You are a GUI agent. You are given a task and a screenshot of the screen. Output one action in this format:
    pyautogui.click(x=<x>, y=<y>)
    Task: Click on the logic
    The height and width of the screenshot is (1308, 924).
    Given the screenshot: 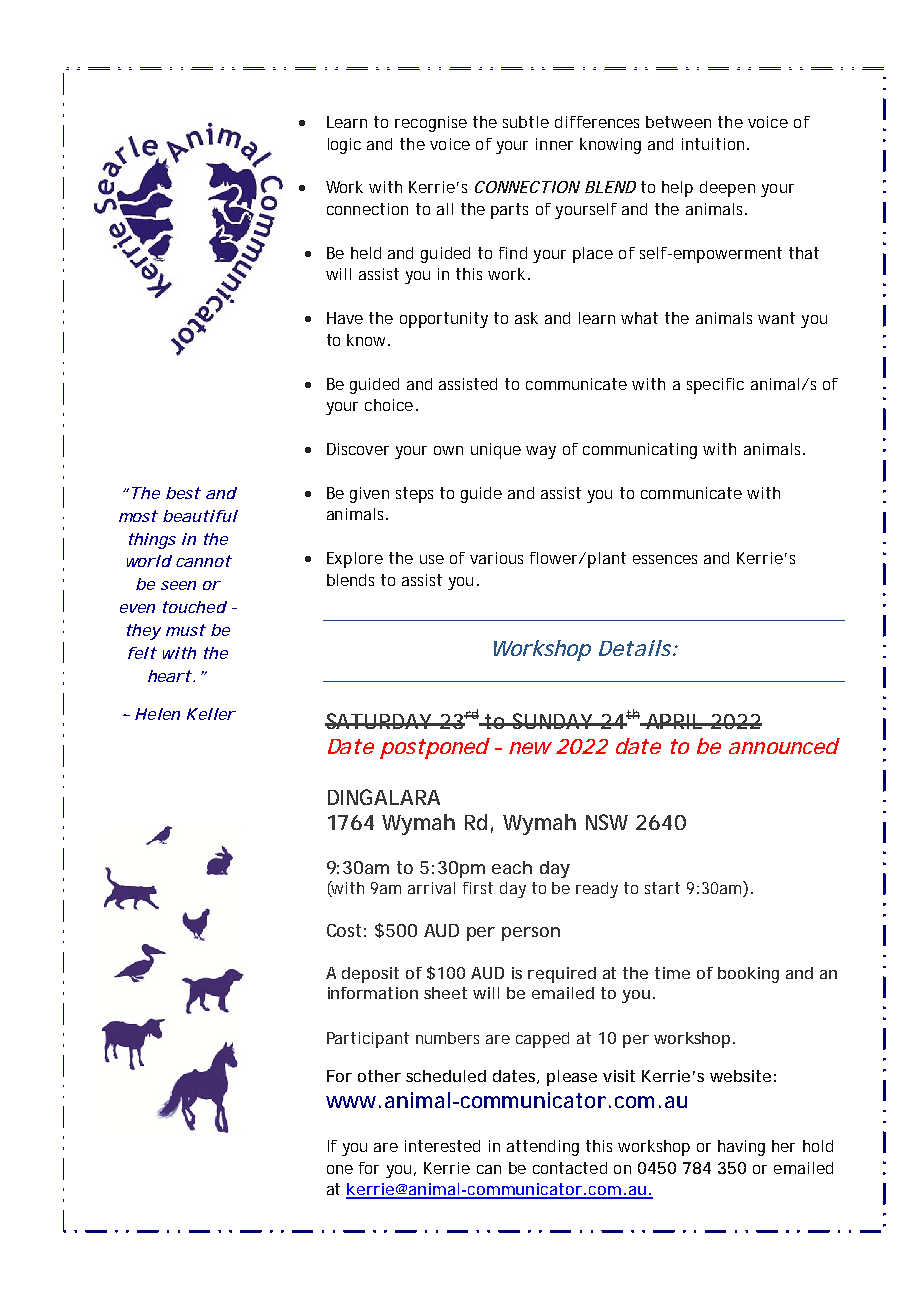 What is the action you would take?
    pyautogui.click(x=344, y=146)
